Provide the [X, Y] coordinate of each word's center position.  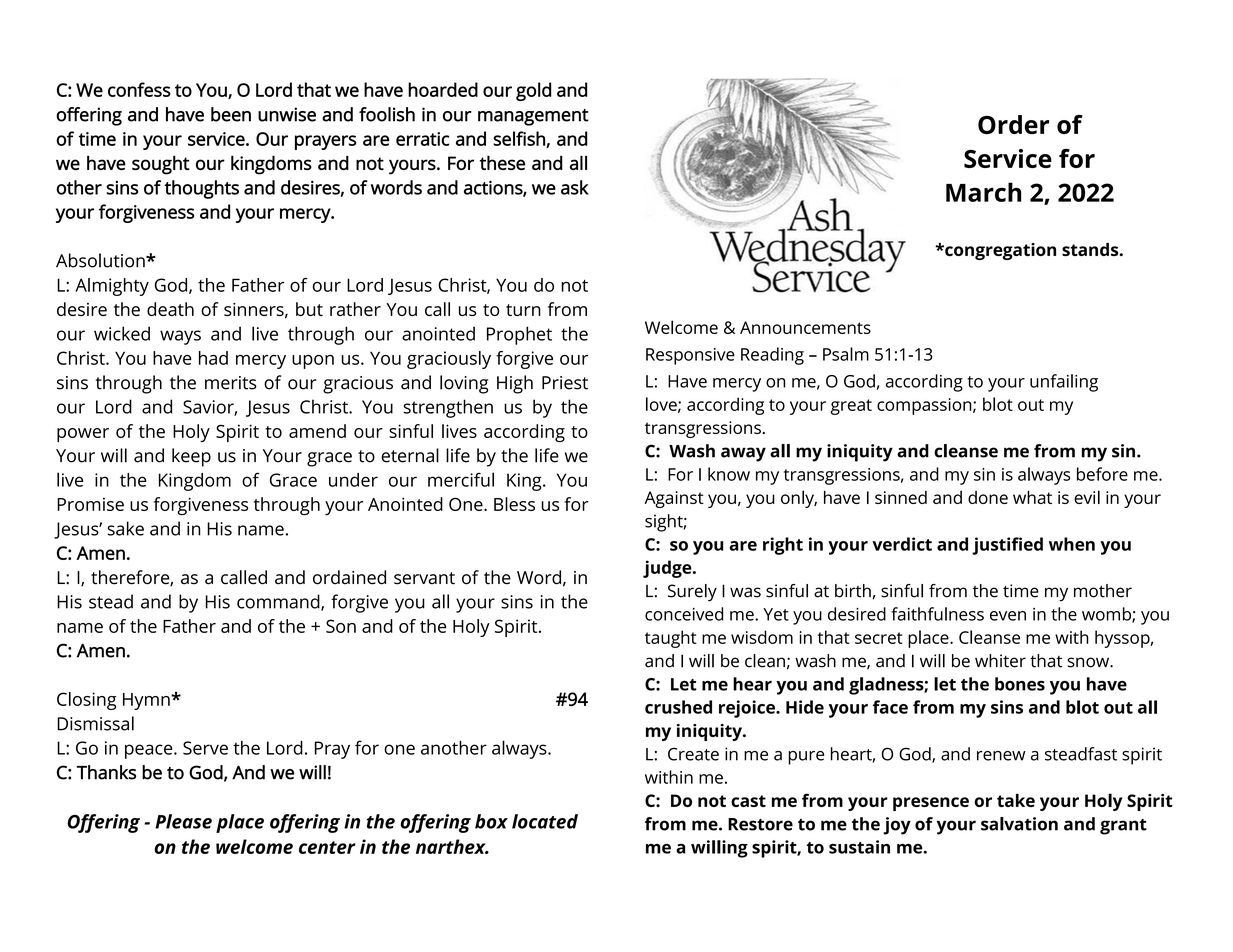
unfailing [1064, 383]
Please [183, 821]
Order [1013, 124]
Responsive [690, 356]
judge [668, 569]
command [279, 602]
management [533, 117]
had [213, 358]
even [1008, 616]
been [231, 114]
